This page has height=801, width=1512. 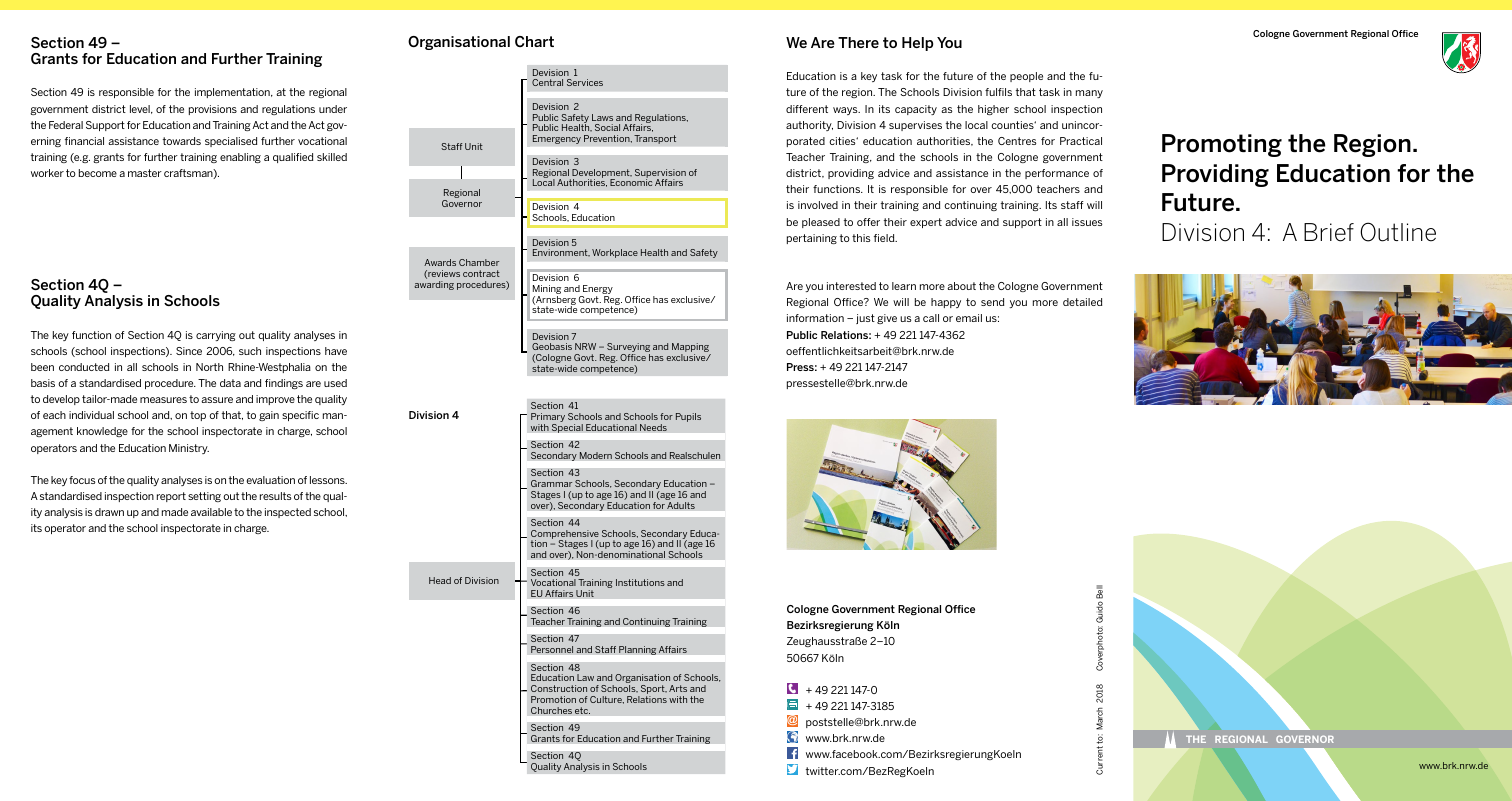 What do you see at coordinates (615, 253) in the page?
I see `Workplace` at bounding box center [615, 253].
